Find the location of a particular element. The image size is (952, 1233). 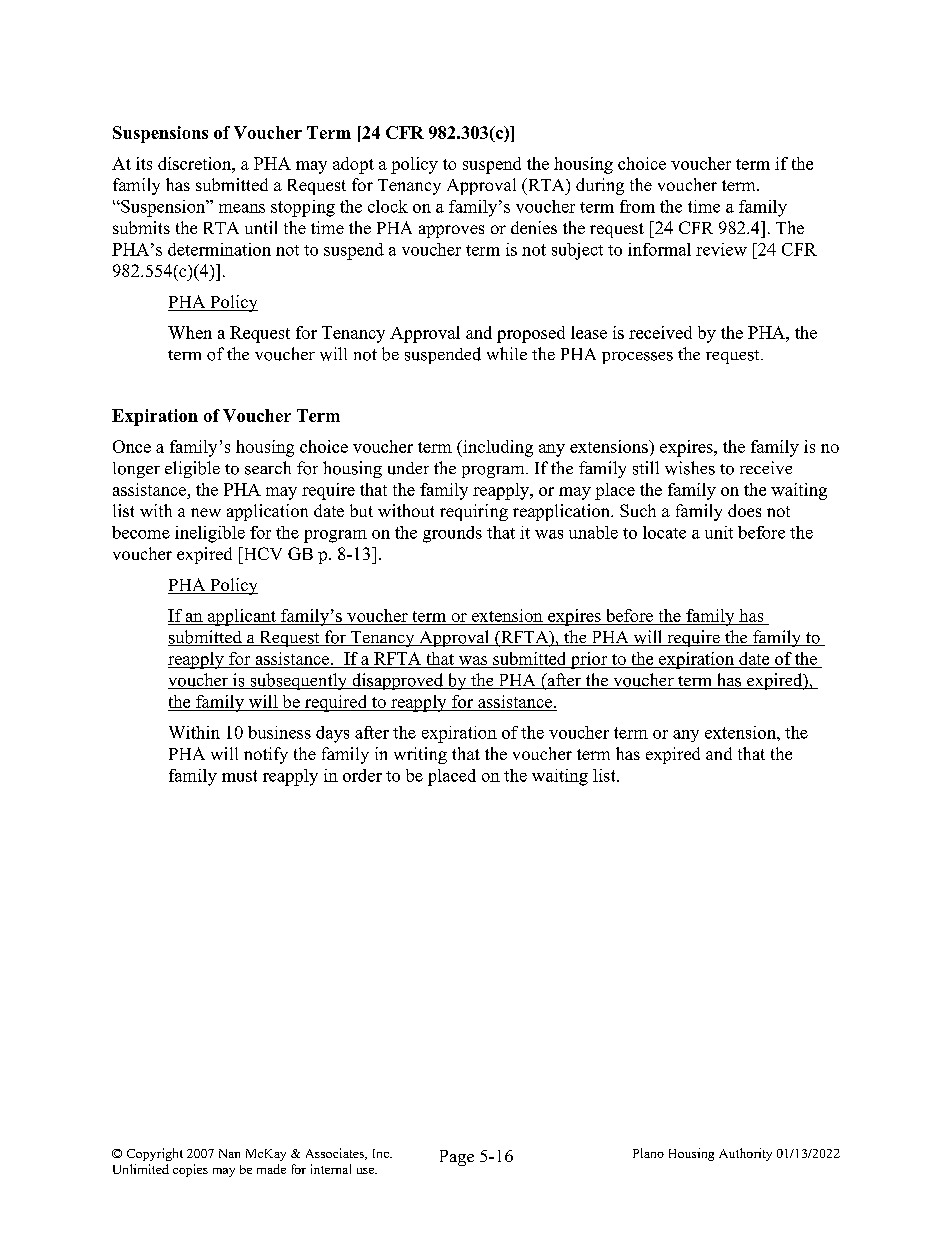

from is located at coordinates (637, 206).
